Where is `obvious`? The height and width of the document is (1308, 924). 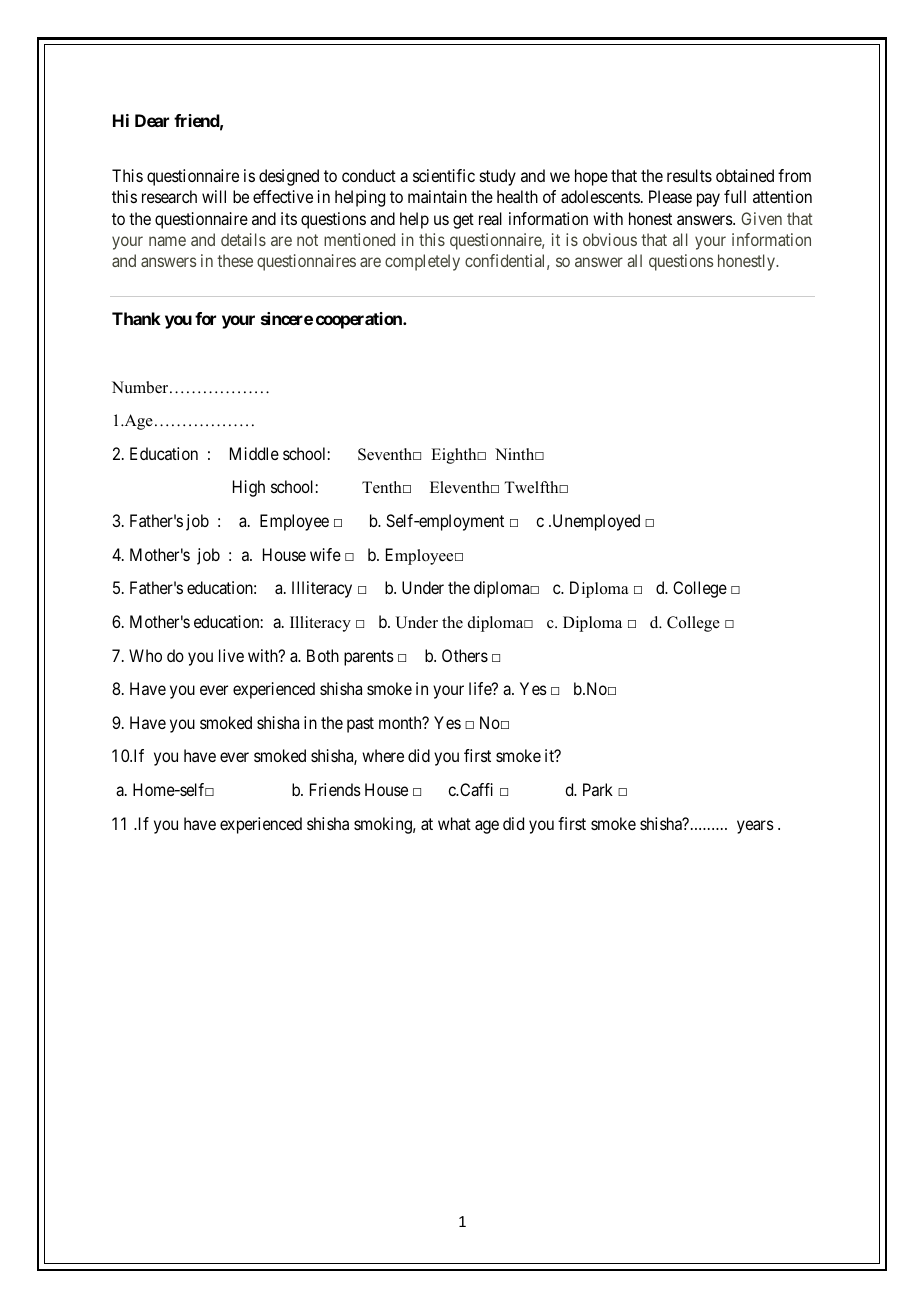 obvious is located at coordinates (610, 239).
